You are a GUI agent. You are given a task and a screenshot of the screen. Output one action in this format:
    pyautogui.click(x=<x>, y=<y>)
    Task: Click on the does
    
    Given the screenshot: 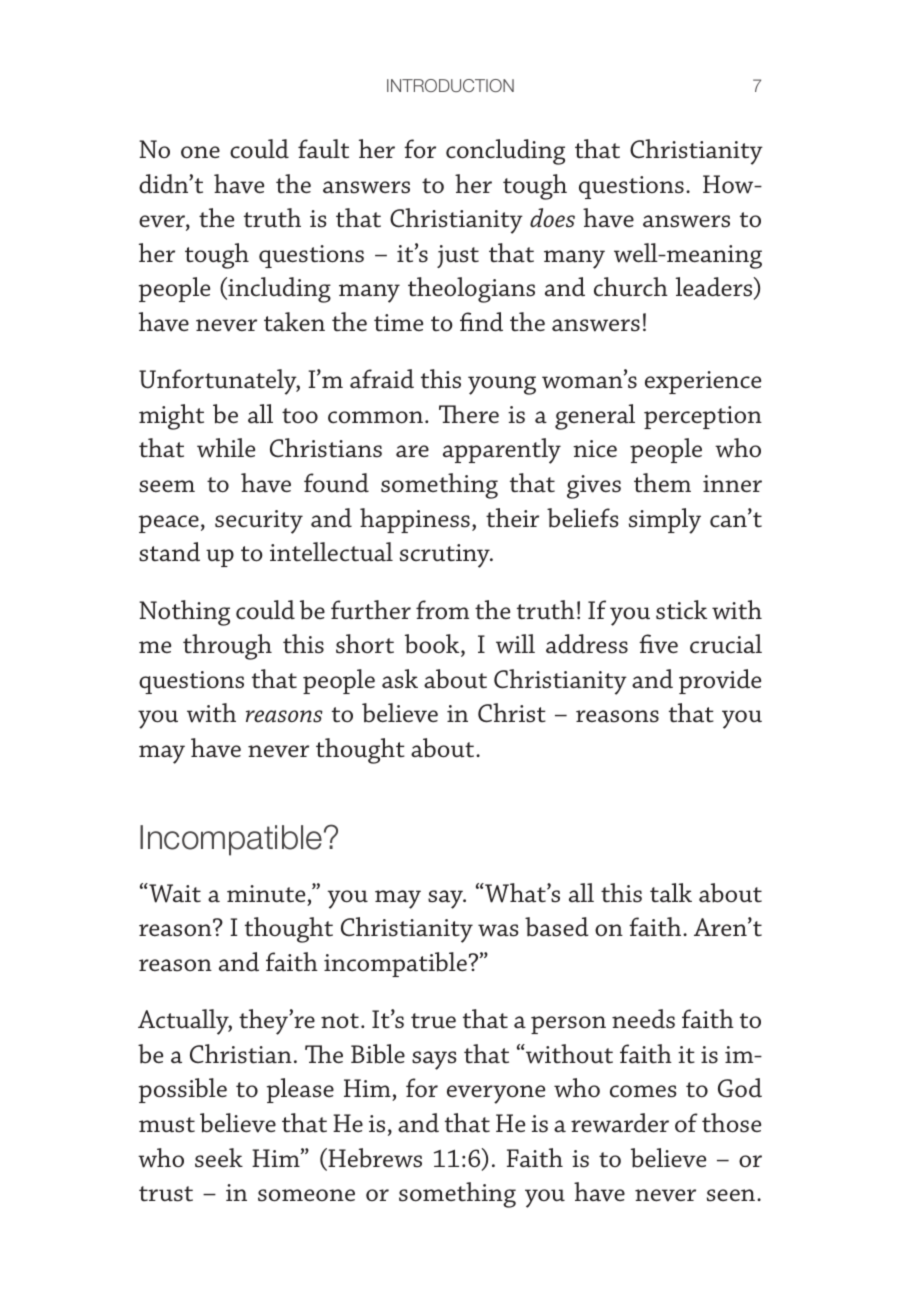 What is the action you would take?
    pyautogui.click(x=552, y=218)
